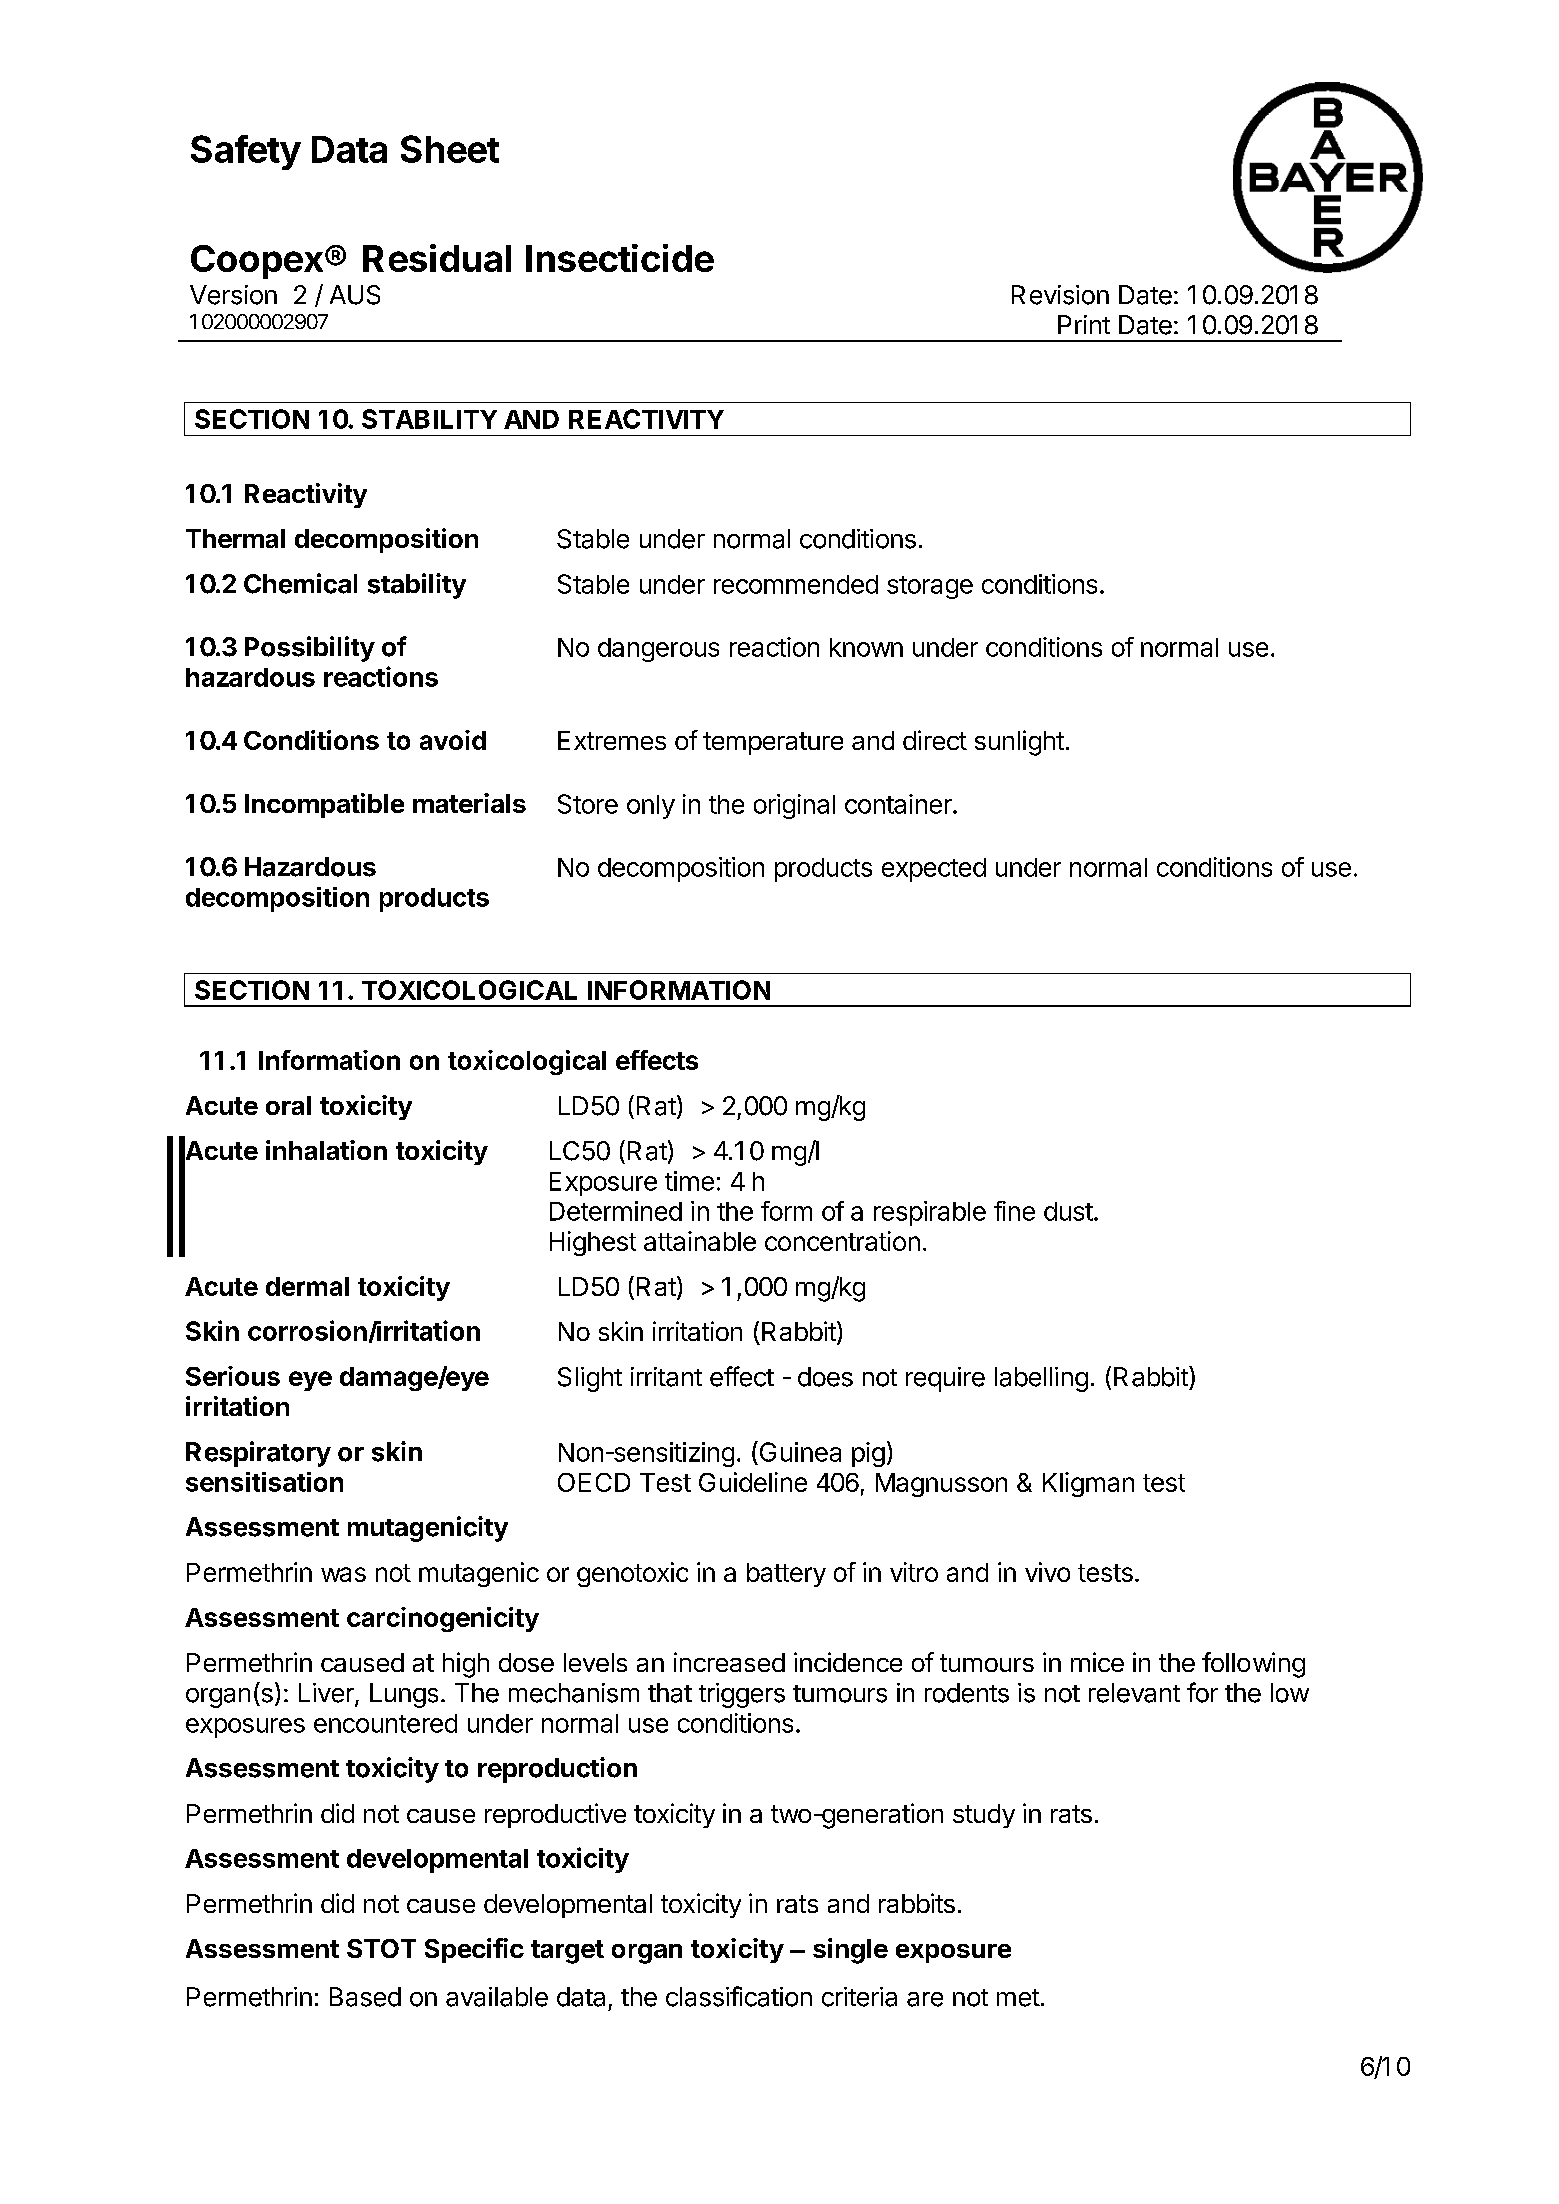  I want to click on classification, so click(739, 1996).
